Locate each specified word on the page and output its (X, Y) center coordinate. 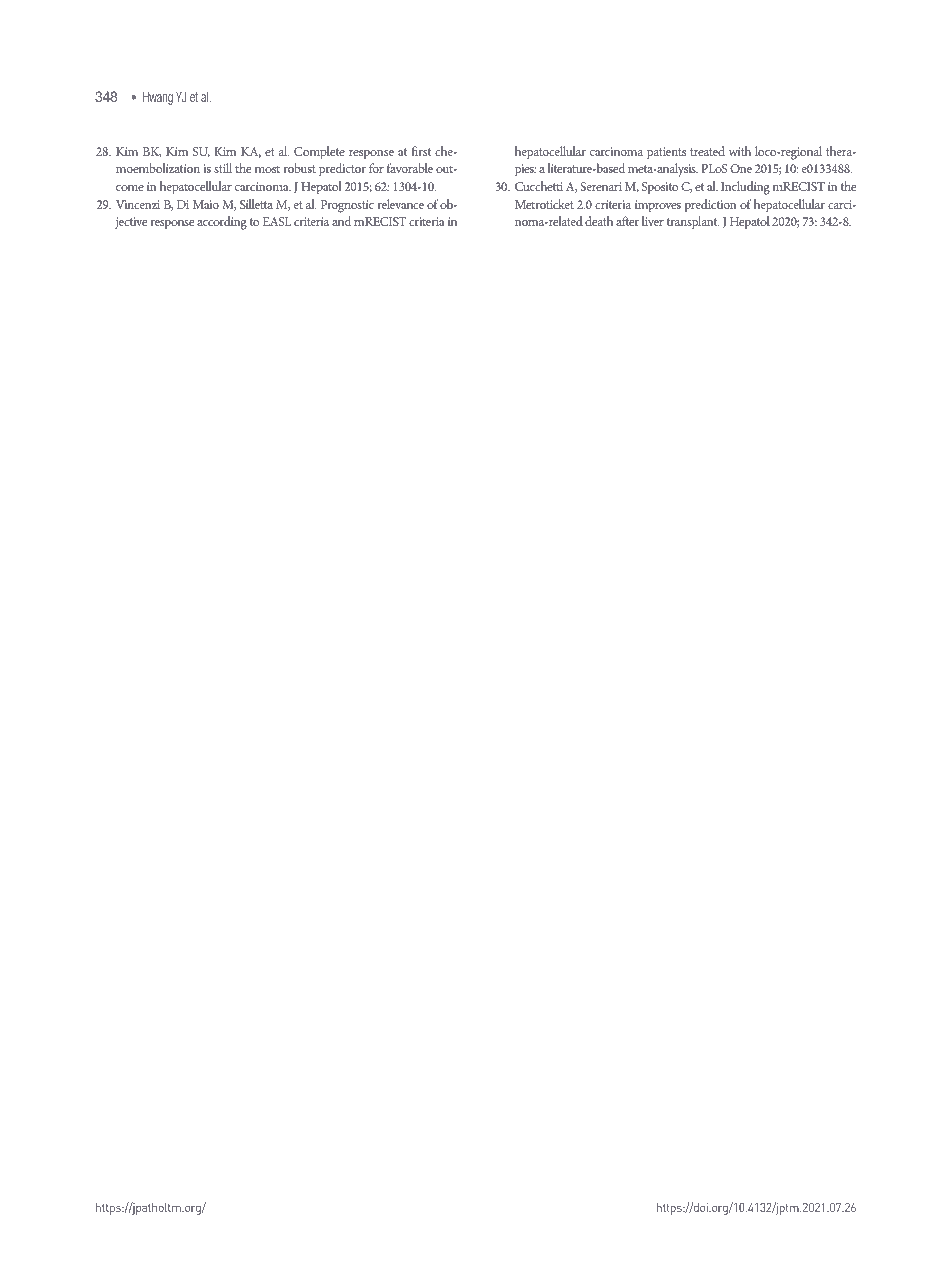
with (740, 151)
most (267, 169)
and (341, 221)
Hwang (158, 98)
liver (653, 221)
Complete (319, 153)
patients (666, 153)
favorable (410, 168)
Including (745, 188)
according (222, 223)
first (421, 151)
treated (707, 151)
